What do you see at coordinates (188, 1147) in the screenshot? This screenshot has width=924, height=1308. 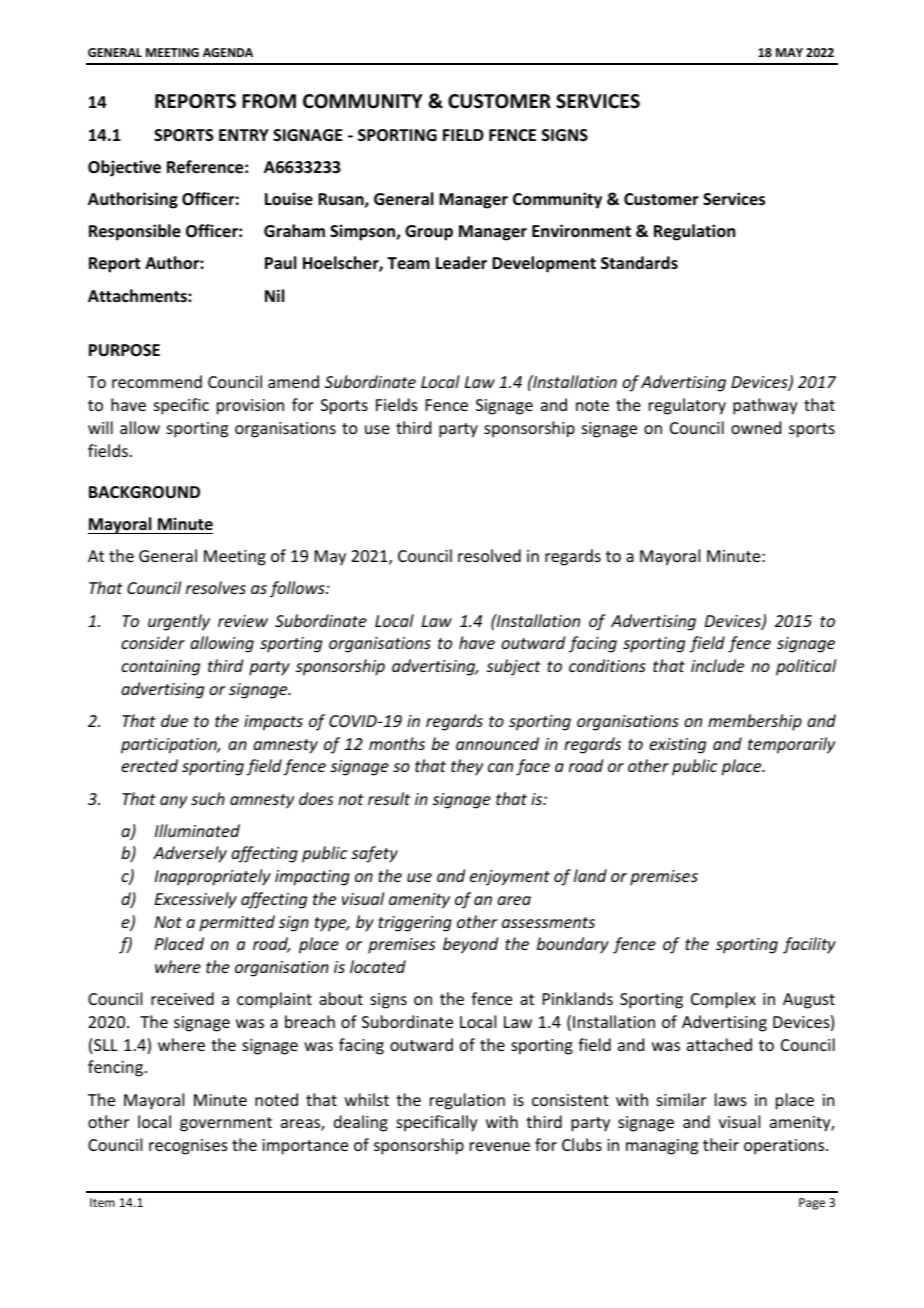 I see `recognises` at bounding box center [188, 1147].
